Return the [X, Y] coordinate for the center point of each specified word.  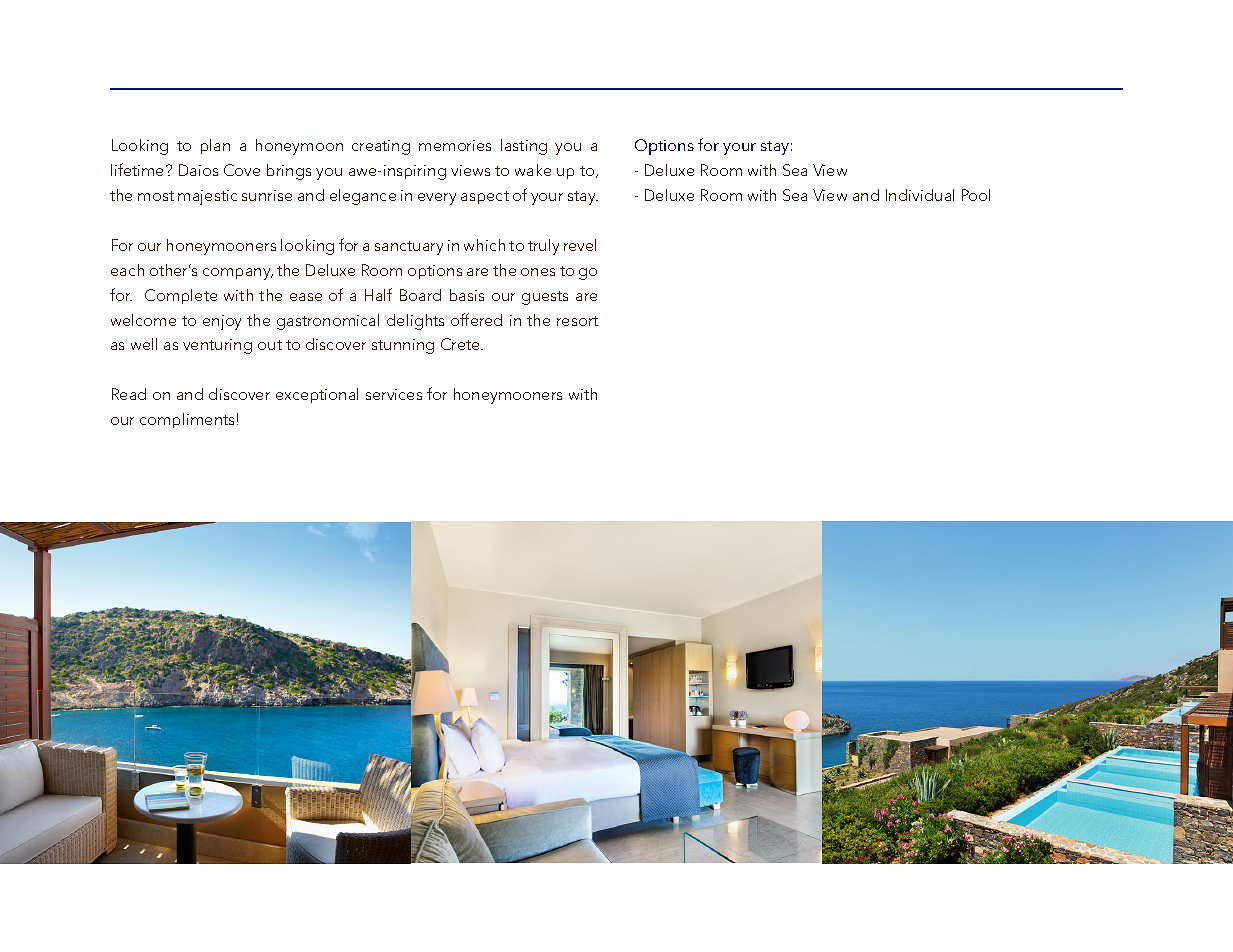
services [394, 394]
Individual [920, 195]
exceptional [317, 395]
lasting [524, 147]
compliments [187, 420]
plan [215, 146]
